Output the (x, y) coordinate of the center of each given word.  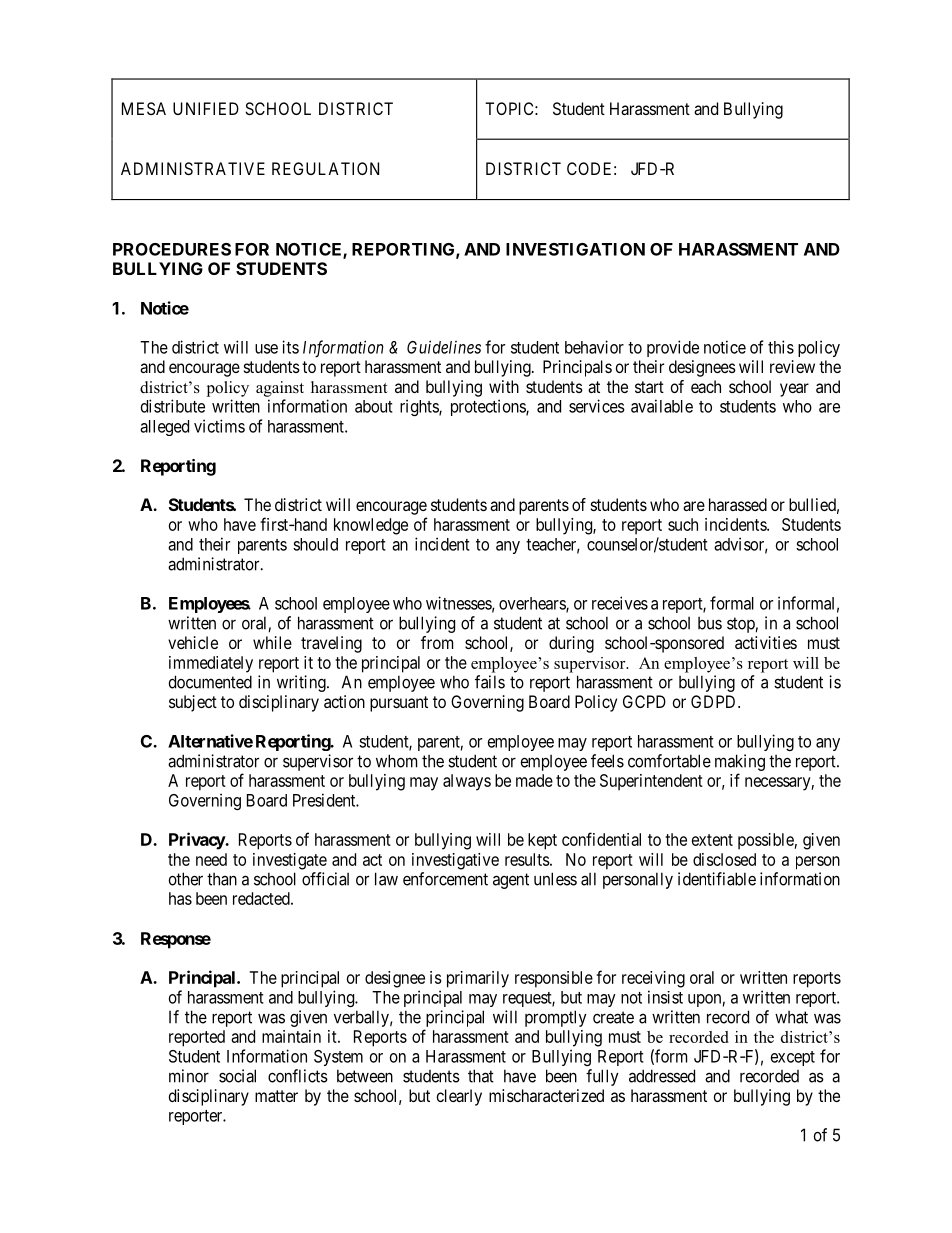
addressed (662, 1076)
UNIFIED (206, 108)
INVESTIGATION (575, 249)
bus (710, 623)
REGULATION (325, 168)
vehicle (193, 642)
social (237, 1076)
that (481, 1076)
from (437, 642)
